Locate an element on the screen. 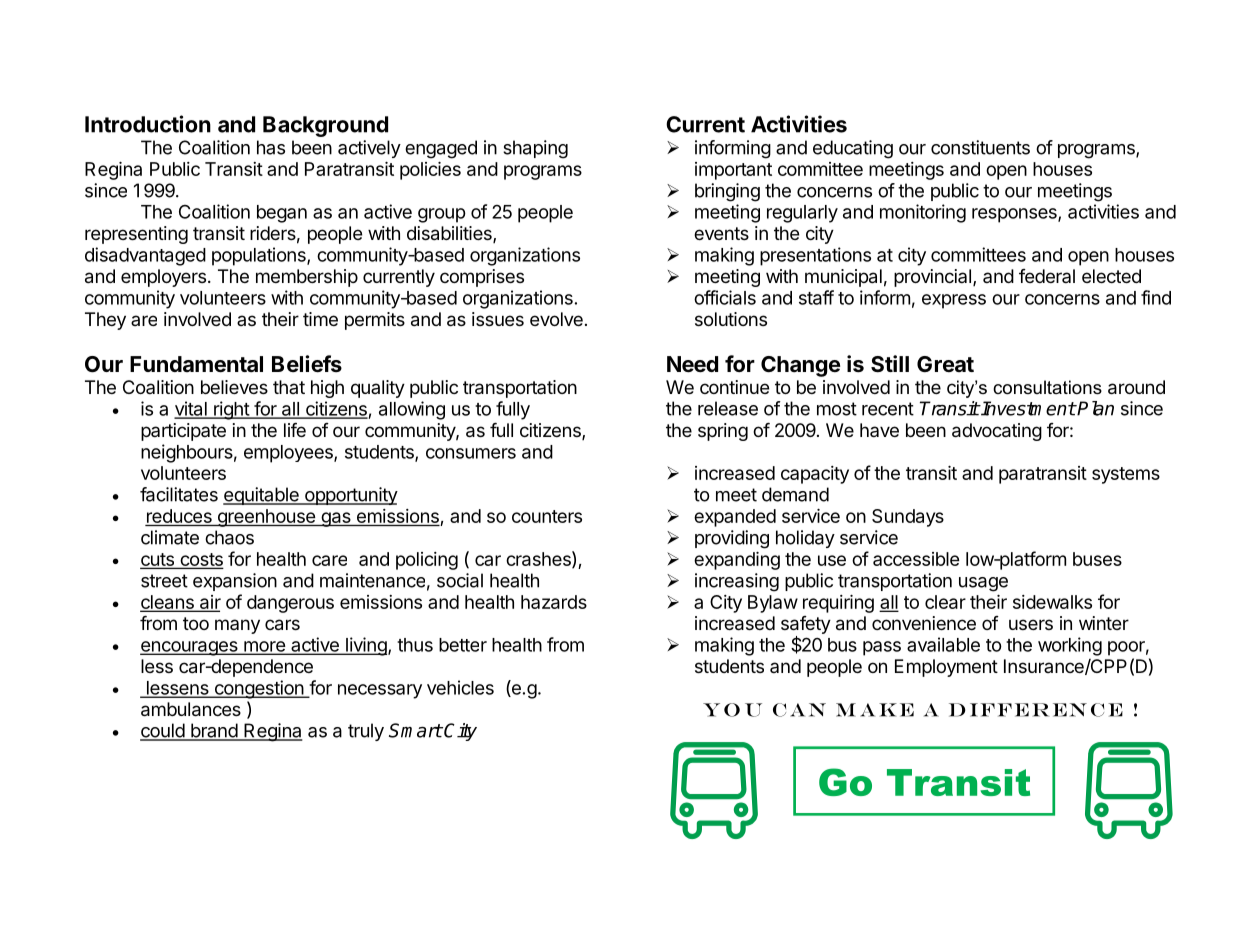 The height and width of the screenshot is (952, 1233). Sundays is located at coordinates (908, 518).
